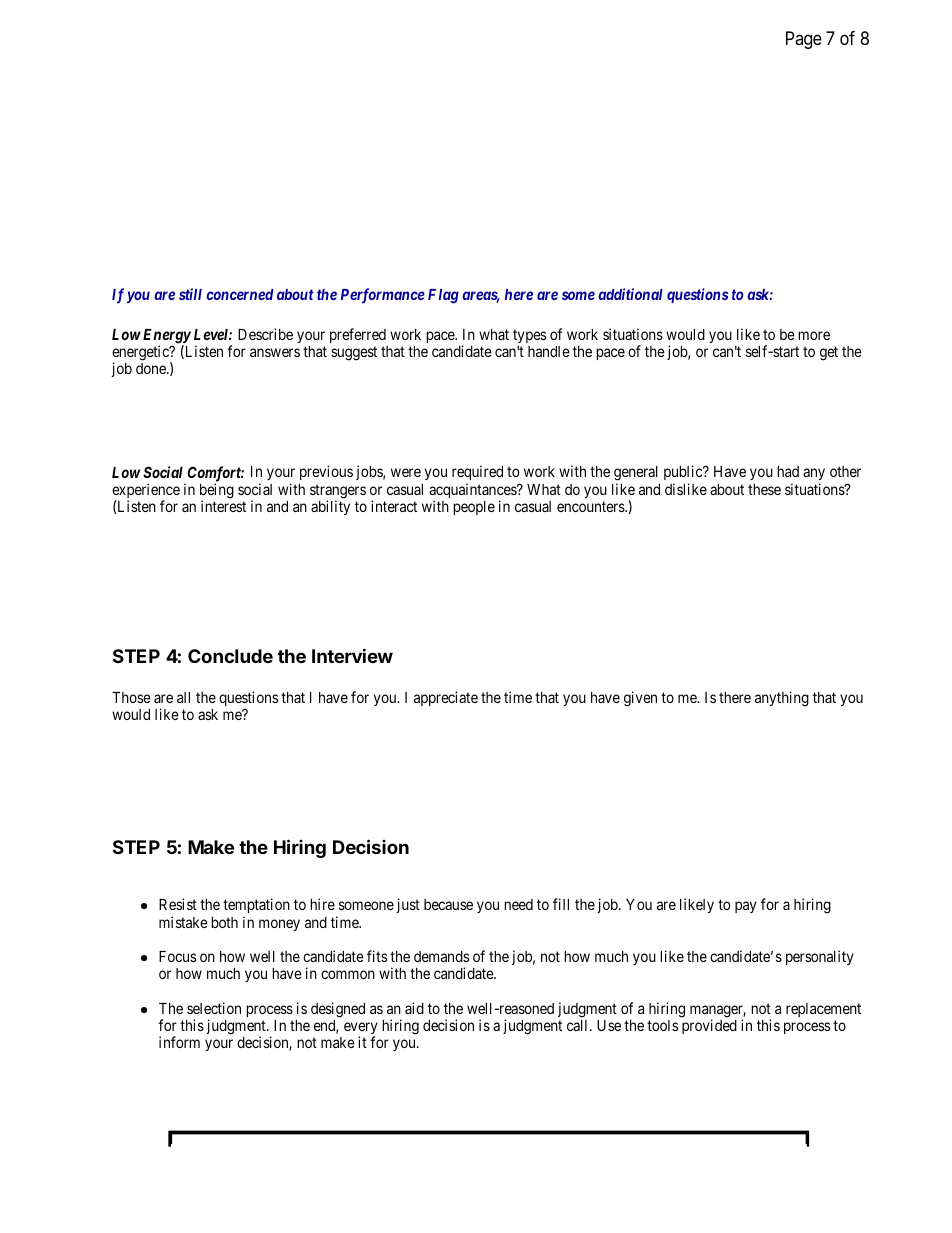  What do you see at coordinates (414, 1008) in the screenshot?
I see `aid` at bounding box center [414, 1008].
